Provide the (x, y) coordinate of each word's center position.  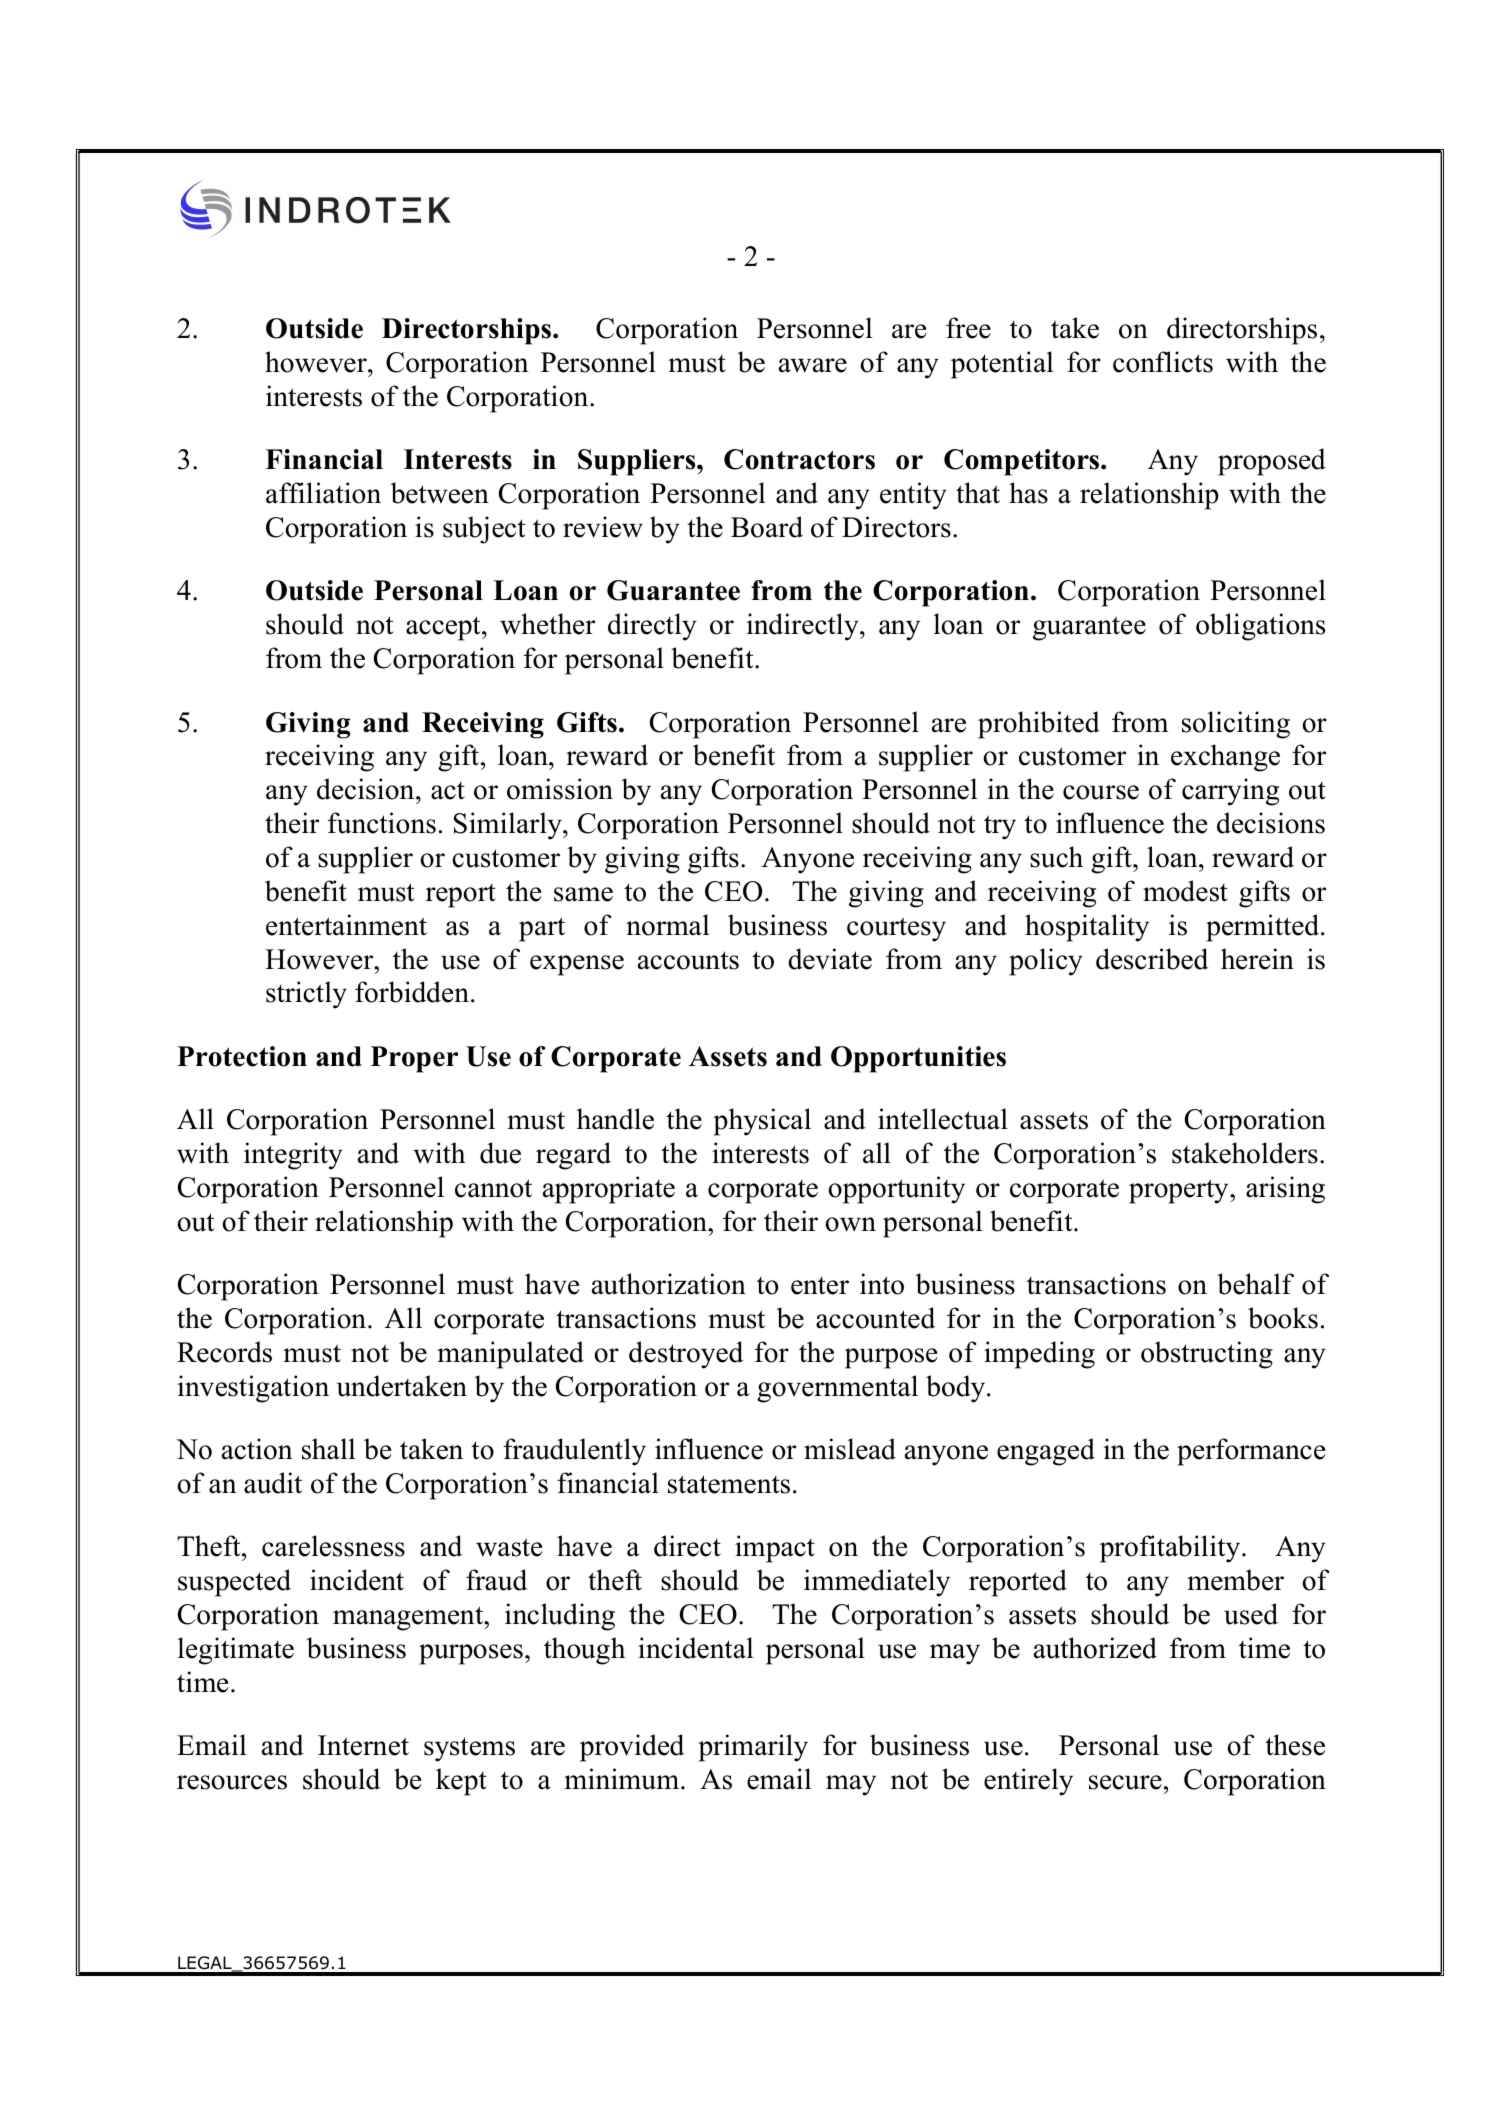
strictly (306, 995)
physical (762, 1122)
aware (813, 365)
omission (560, 789)
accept (444, 628)
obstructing (1207, 1355)
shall (328, 1449)
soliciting (1236, 725)
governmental (837, 1389)
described (1152, 959)
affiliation (323, 493)
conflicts (1163, 362)
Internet (363, 1745)
